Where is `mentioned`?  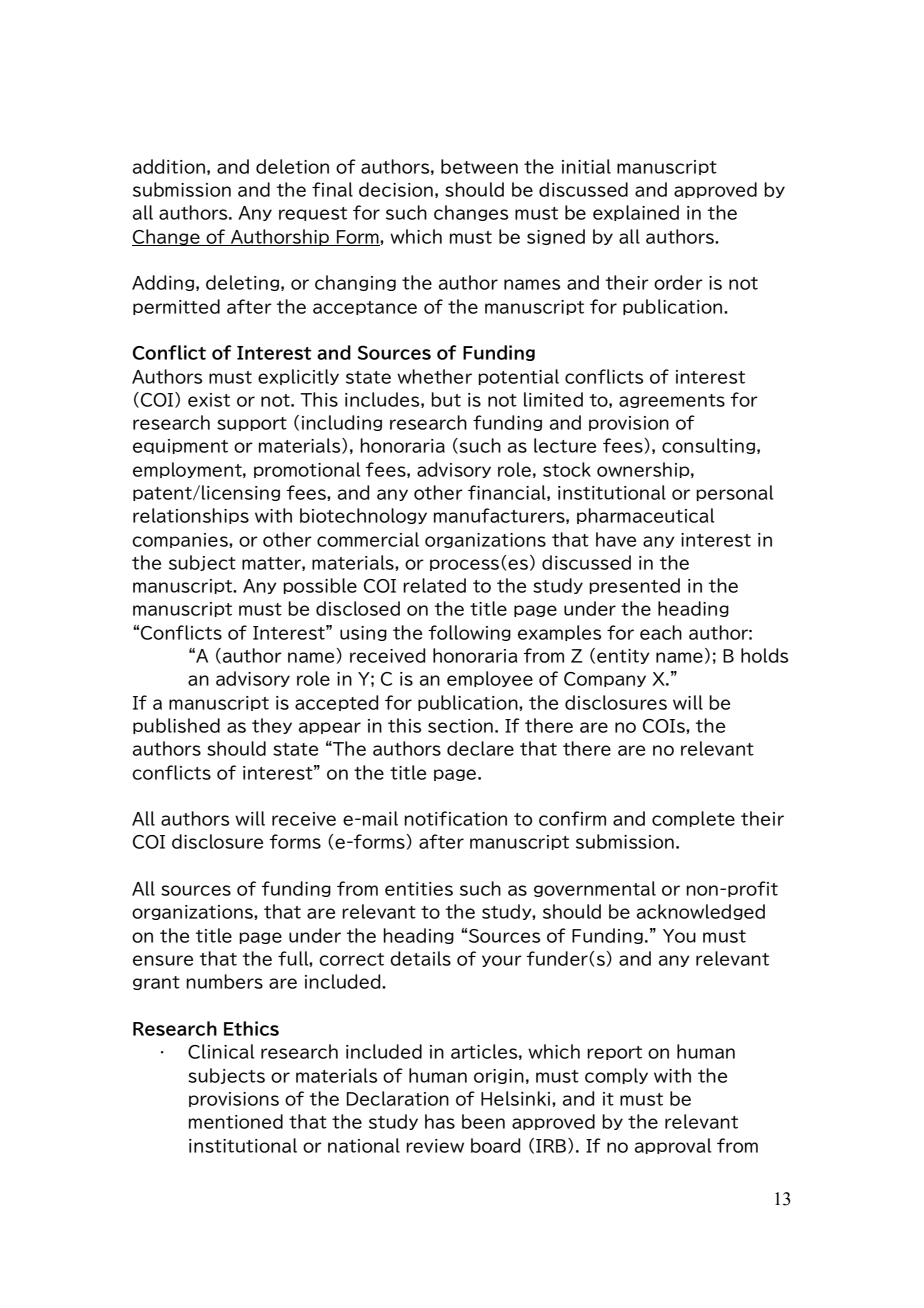 mentioned is located at coordinates (236, 1121).
